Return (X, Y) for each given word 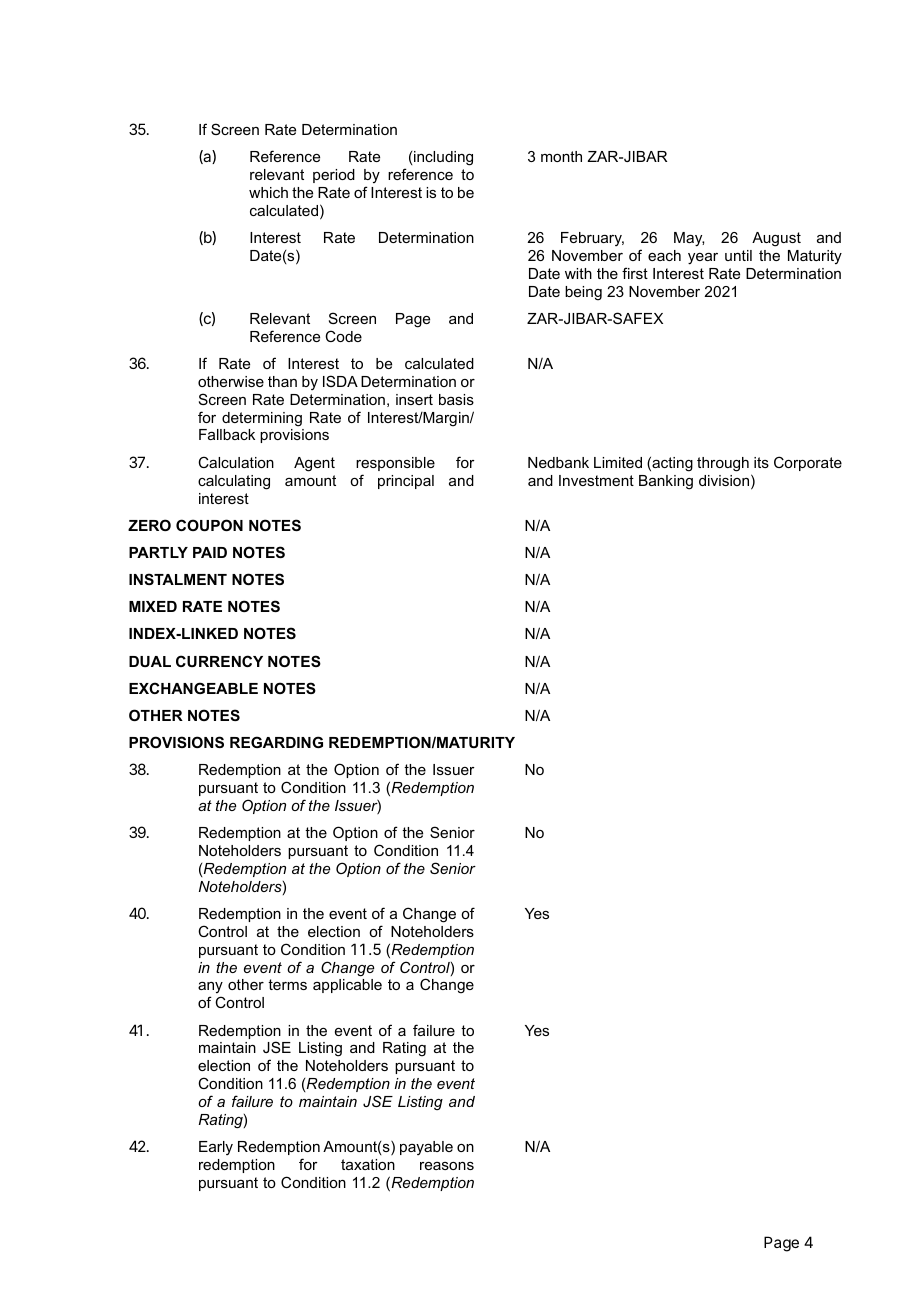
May (689, 239)
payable (426, 1148)
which (268, 192)
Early (216, 1148)
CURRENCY (219, 661)
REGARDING (276, 742)
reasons (447, 1166)
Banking (666, 482)
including (443, 158)
